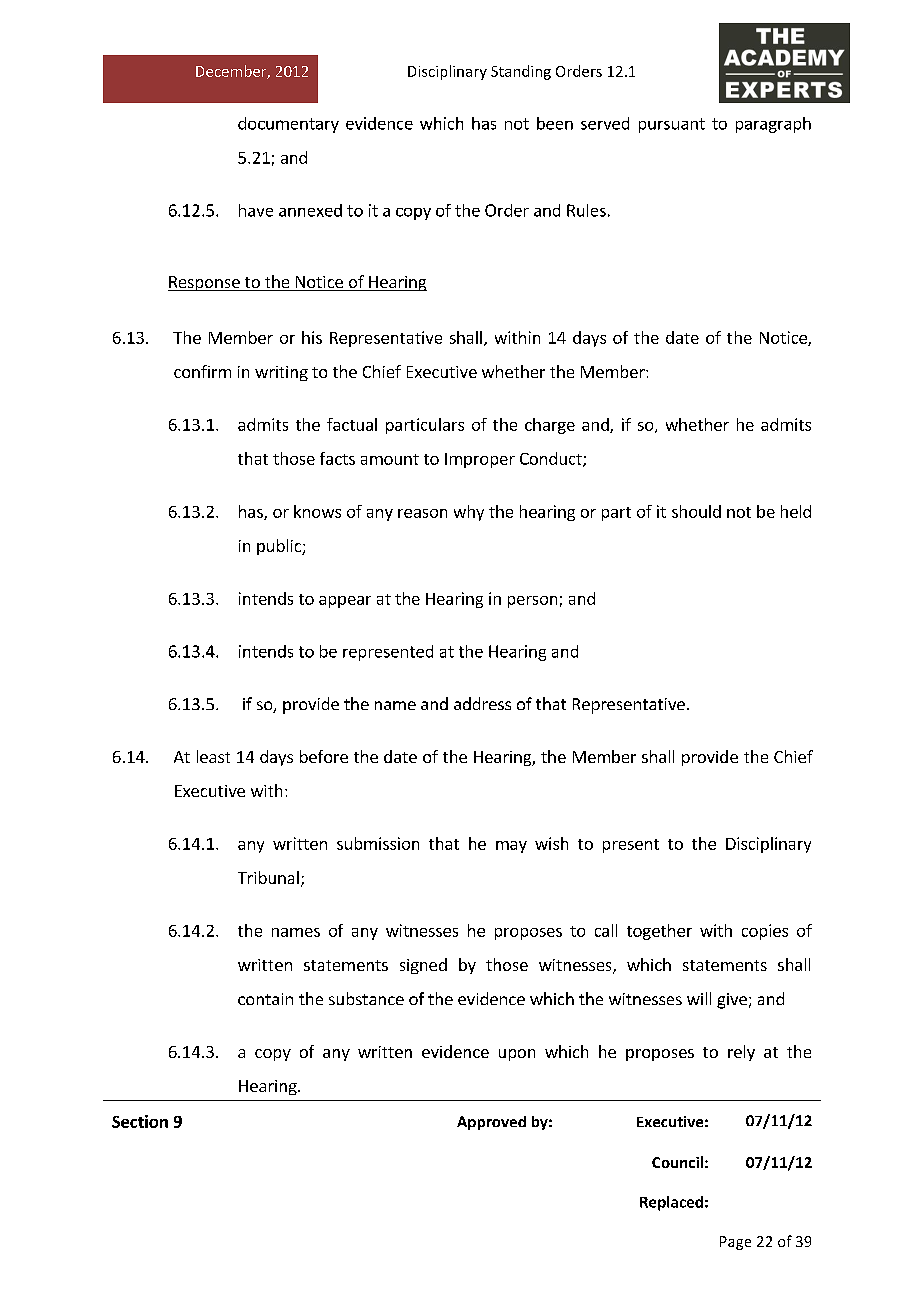 Image resolution: width=924 pixels, height=1308 pixels. Describe the element at coordinates (672, 125) in the screenshot. I see `pursuant` at that location.
